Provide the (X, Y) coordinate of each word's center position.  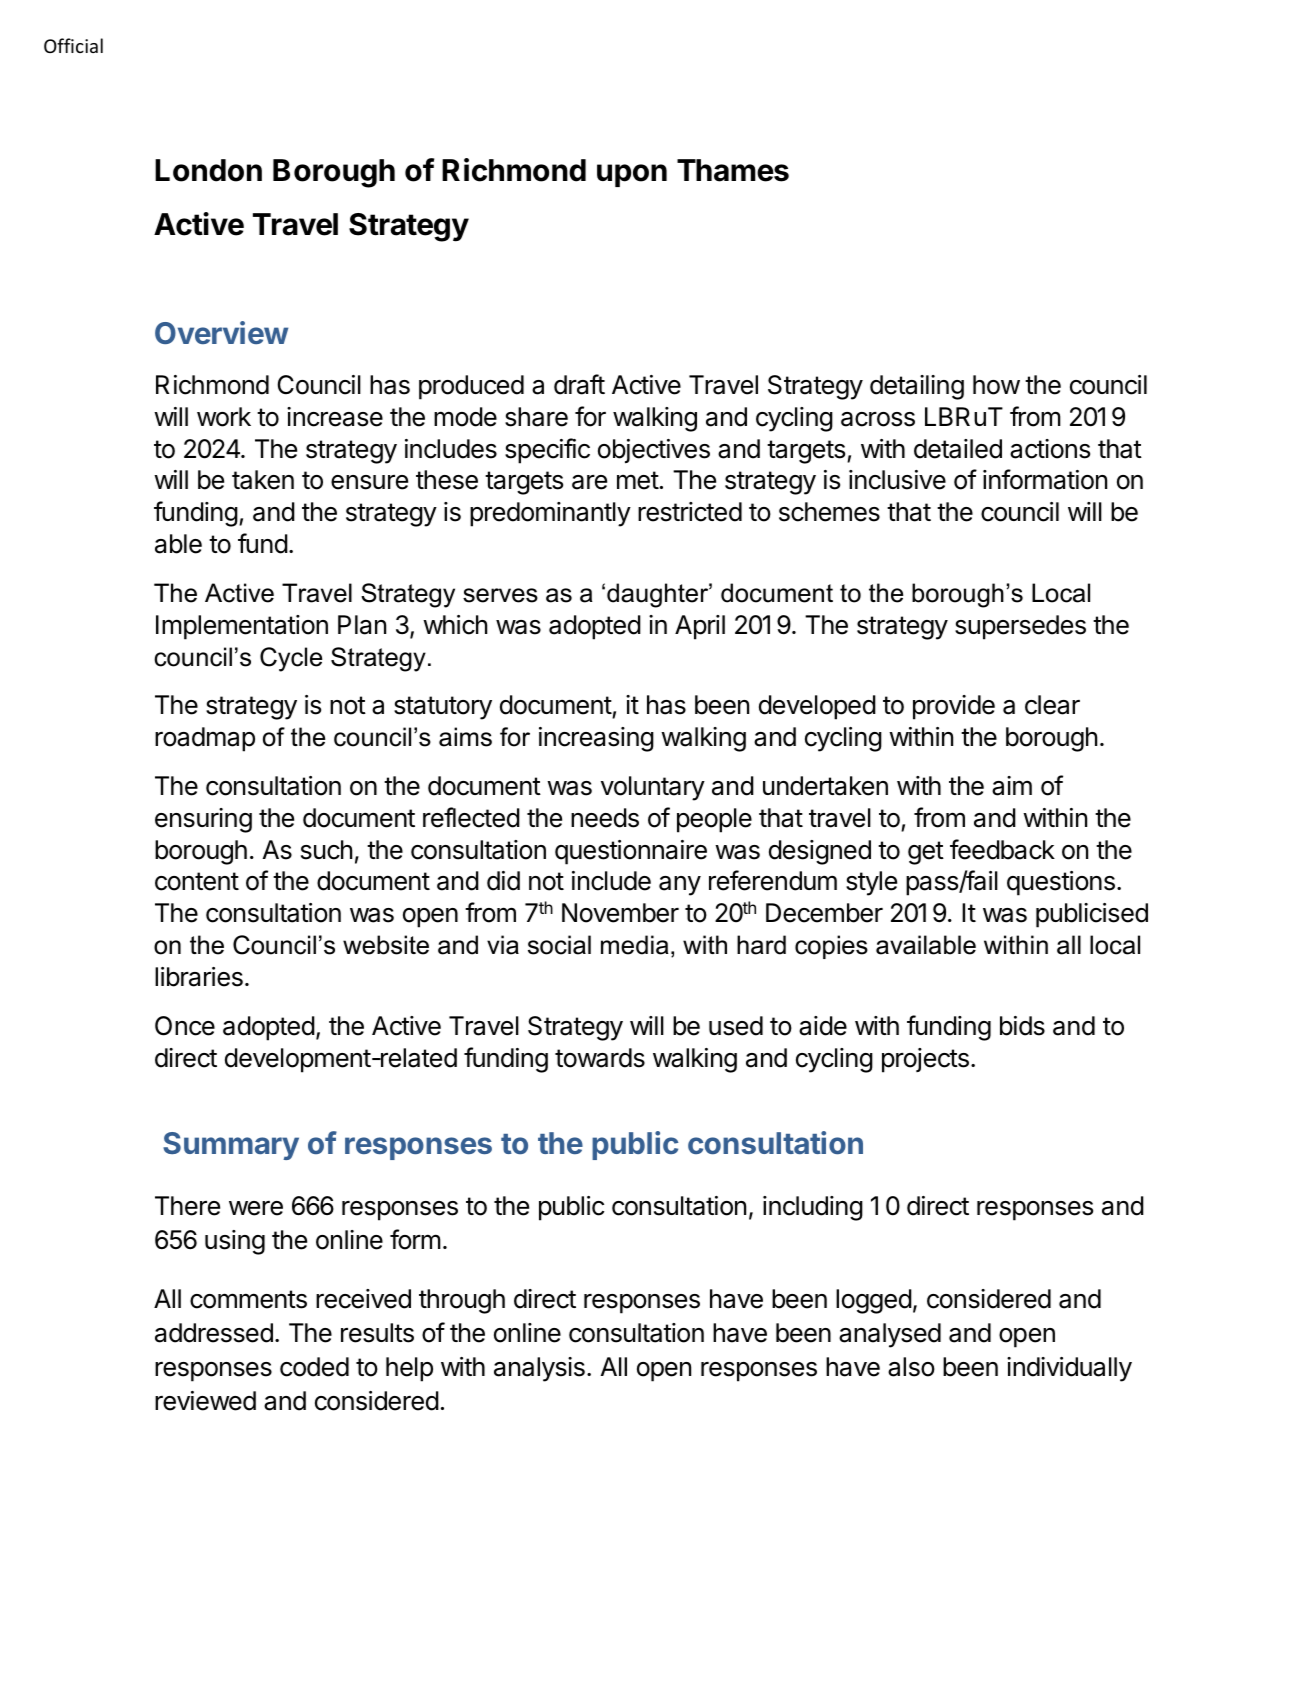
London (208, 170)
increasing (596, 739)
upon (632, 175)
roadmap (205, 739)
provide (954, 707)
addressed (214, 1333)
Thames (733, 170)
